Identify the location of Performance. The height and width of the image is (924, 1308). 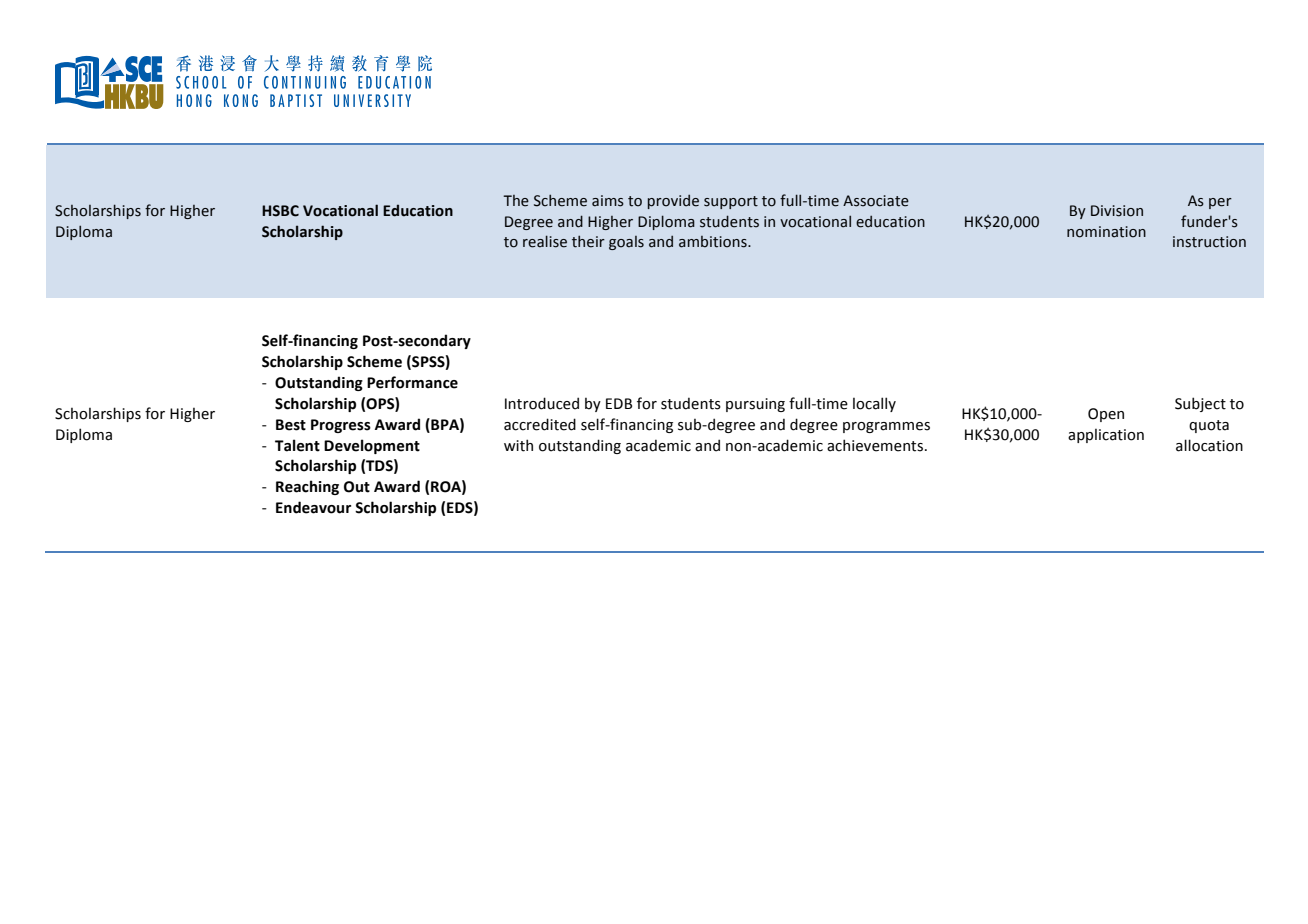
(412, 382).
